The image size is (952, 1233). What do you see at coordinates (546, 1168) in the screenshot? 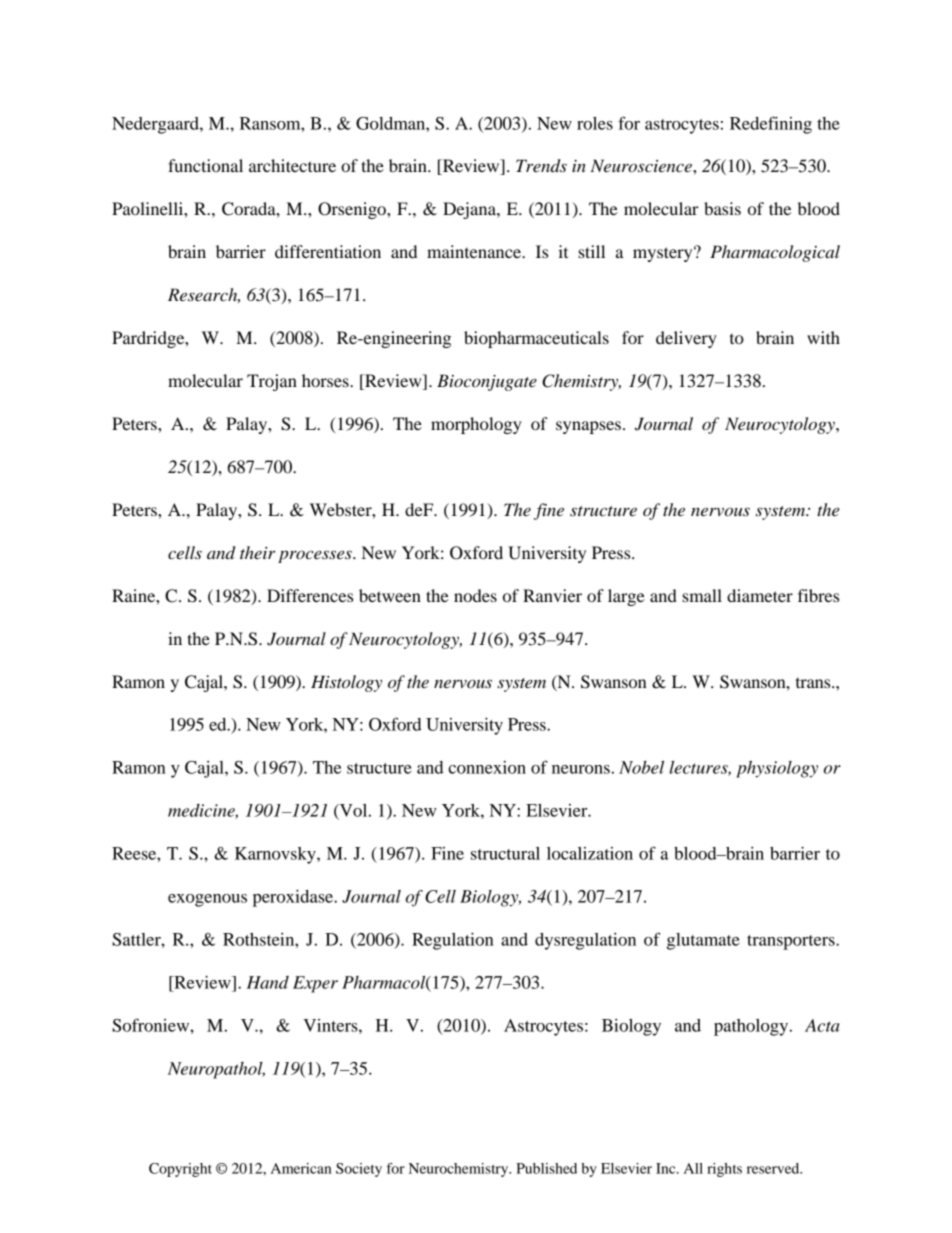
I see `Published` at bounding box center [546, 1168].
